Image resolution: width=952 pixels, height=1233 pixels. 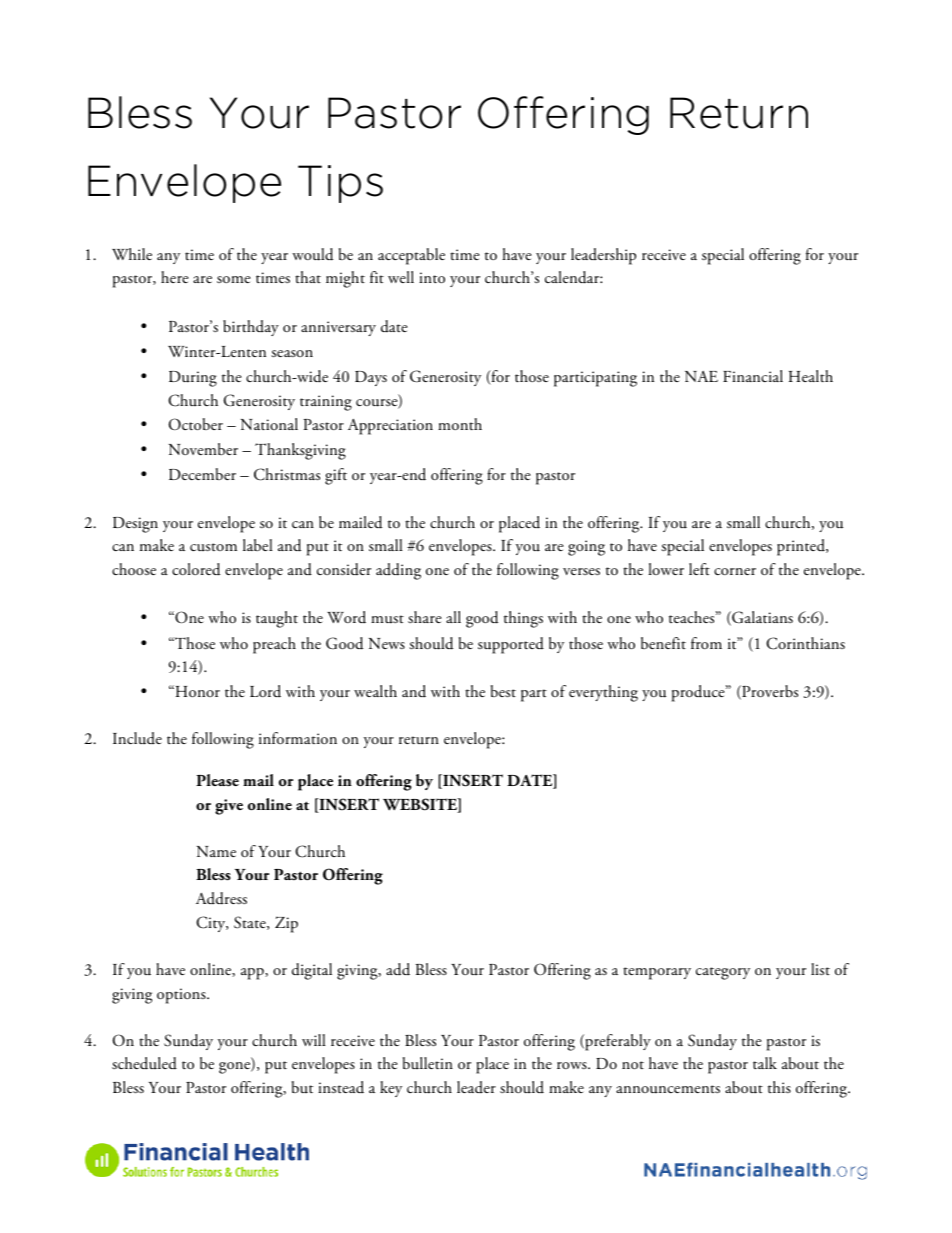 I want to click on bulletin, so click(x=428, y=1063).
